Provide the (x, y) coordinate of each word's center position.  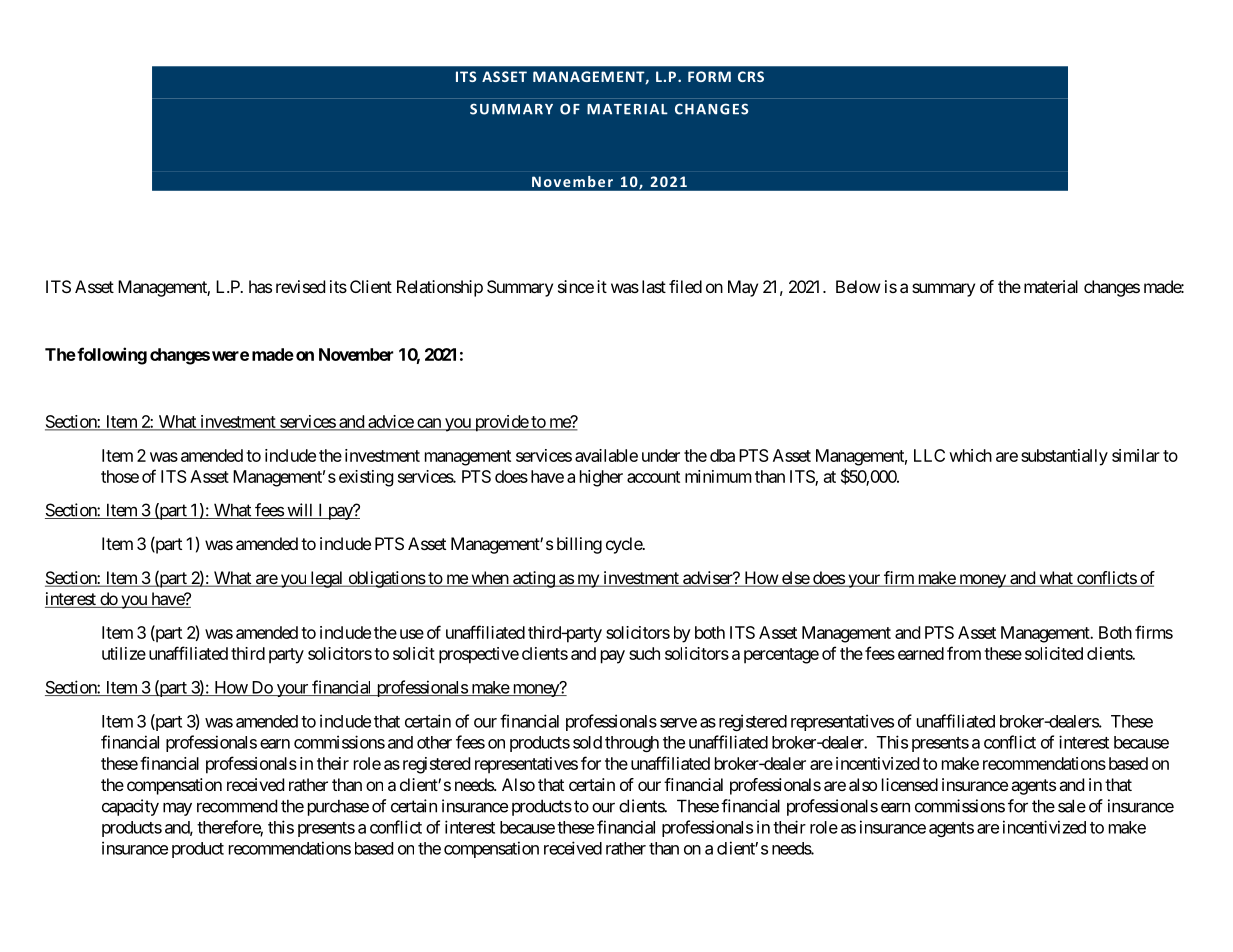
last (654, 286)
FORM (709, 76)
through (632, 744)
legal (327, 579)
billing (579, 545)
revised (300, 286)
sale (1072, 806)
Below (858, 286)
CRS (751, 76)
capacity (130, 807)
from (964, 653)
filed (685, 286)
